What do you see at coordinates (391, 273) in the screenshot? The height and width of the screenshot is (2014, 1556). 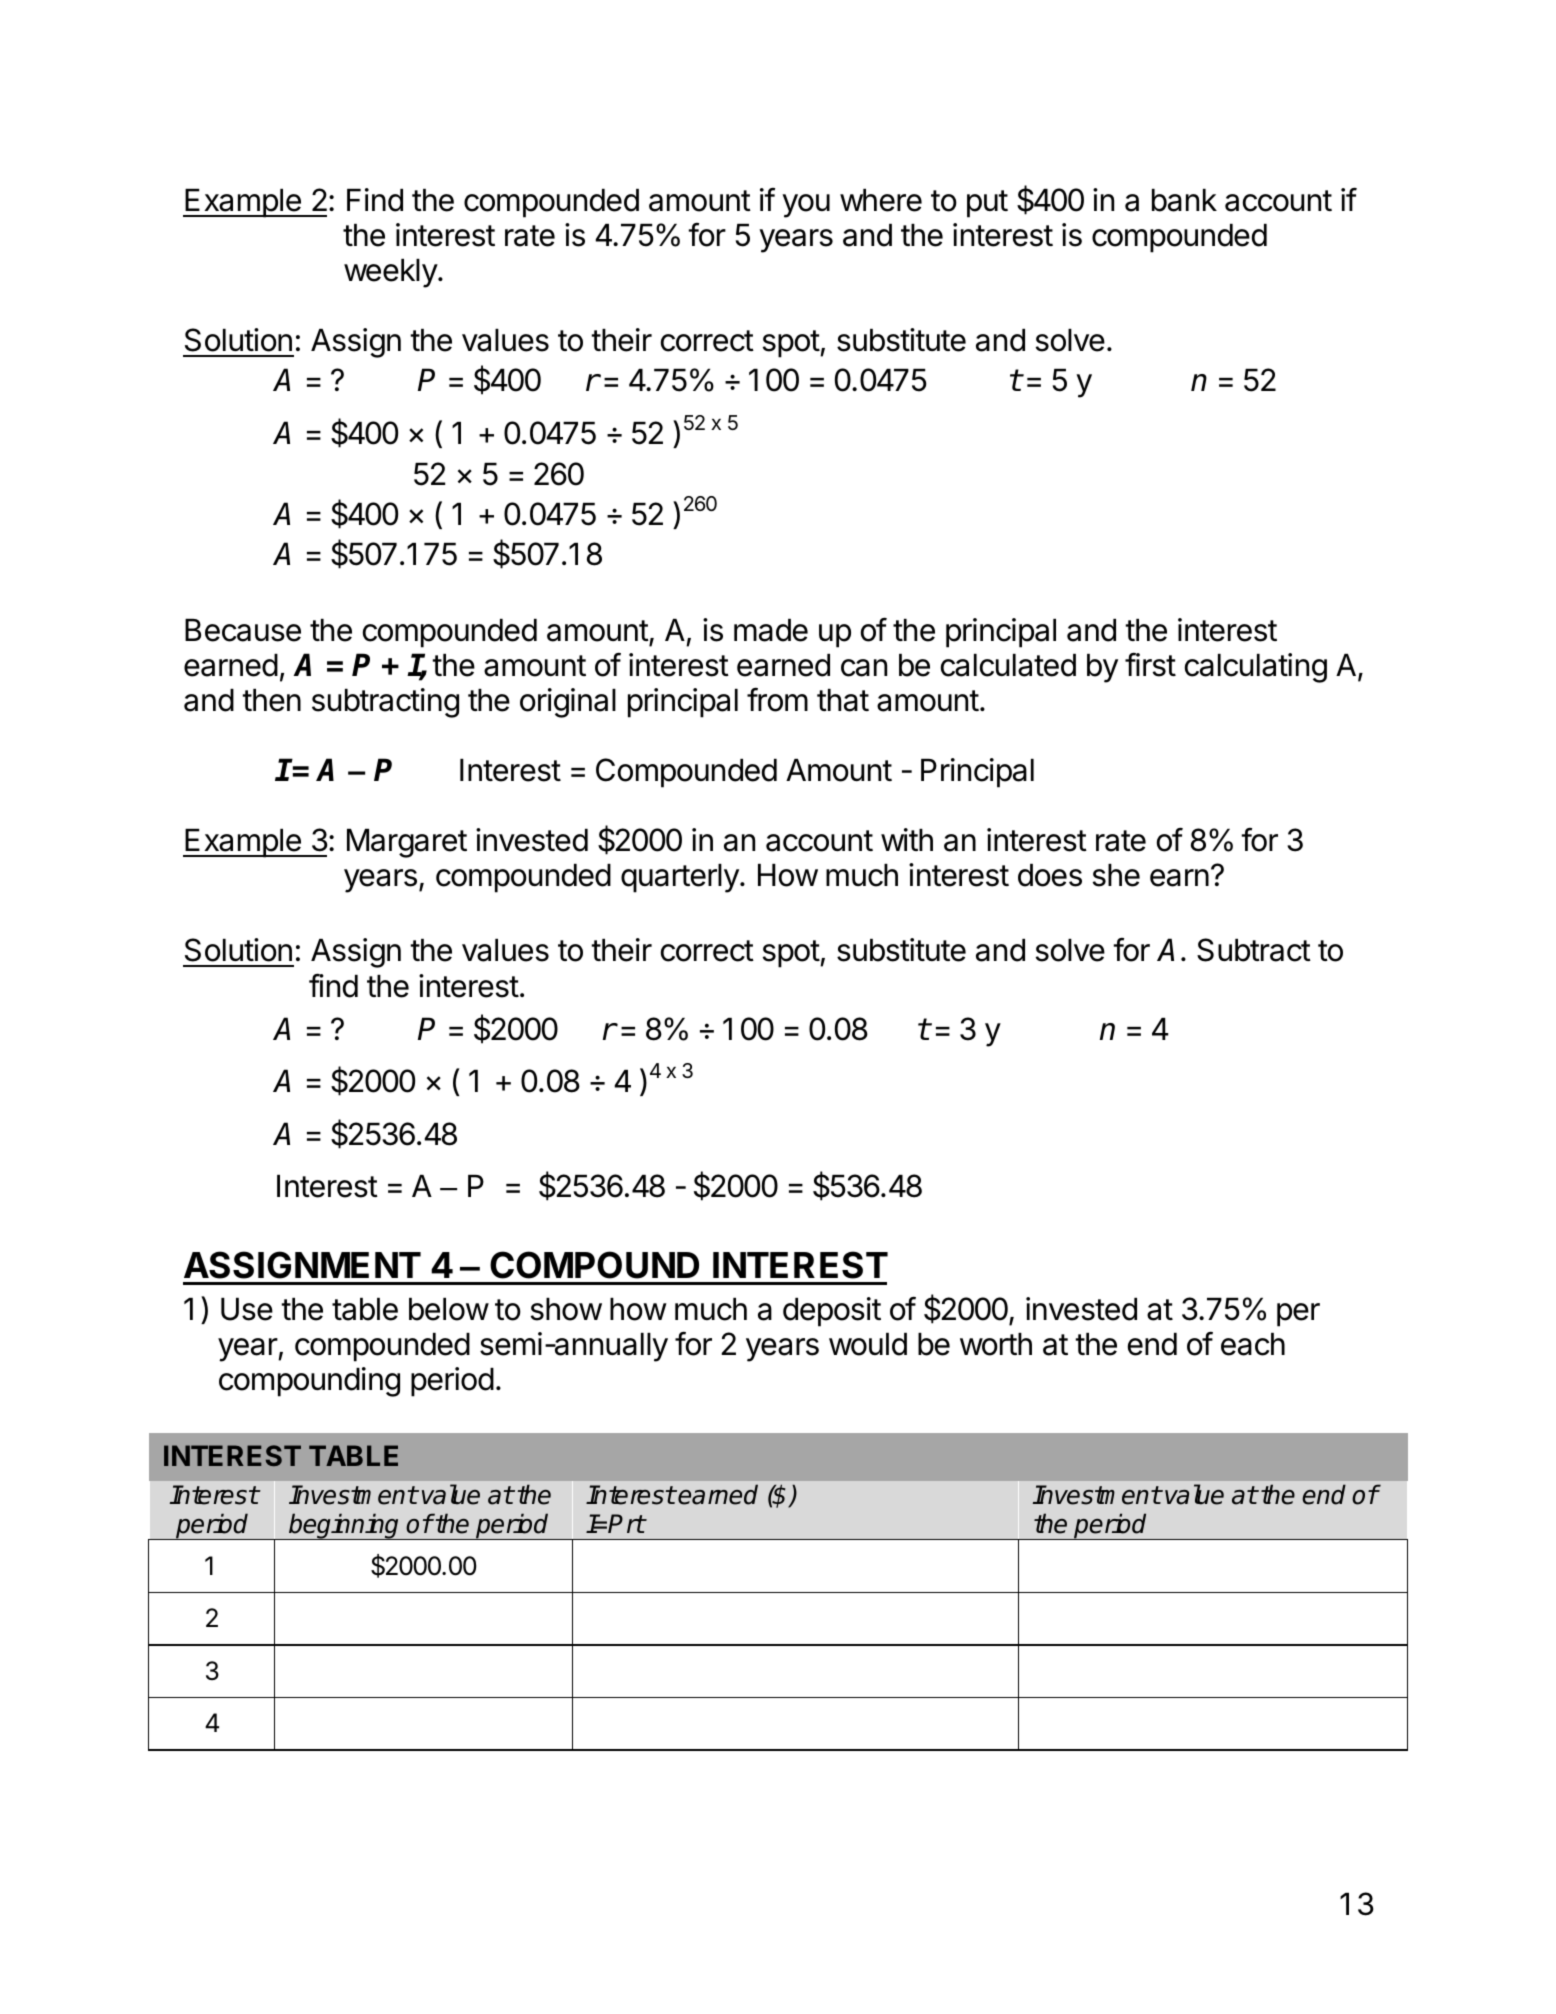 I see `weekly` at bounding box center [391, 273].
